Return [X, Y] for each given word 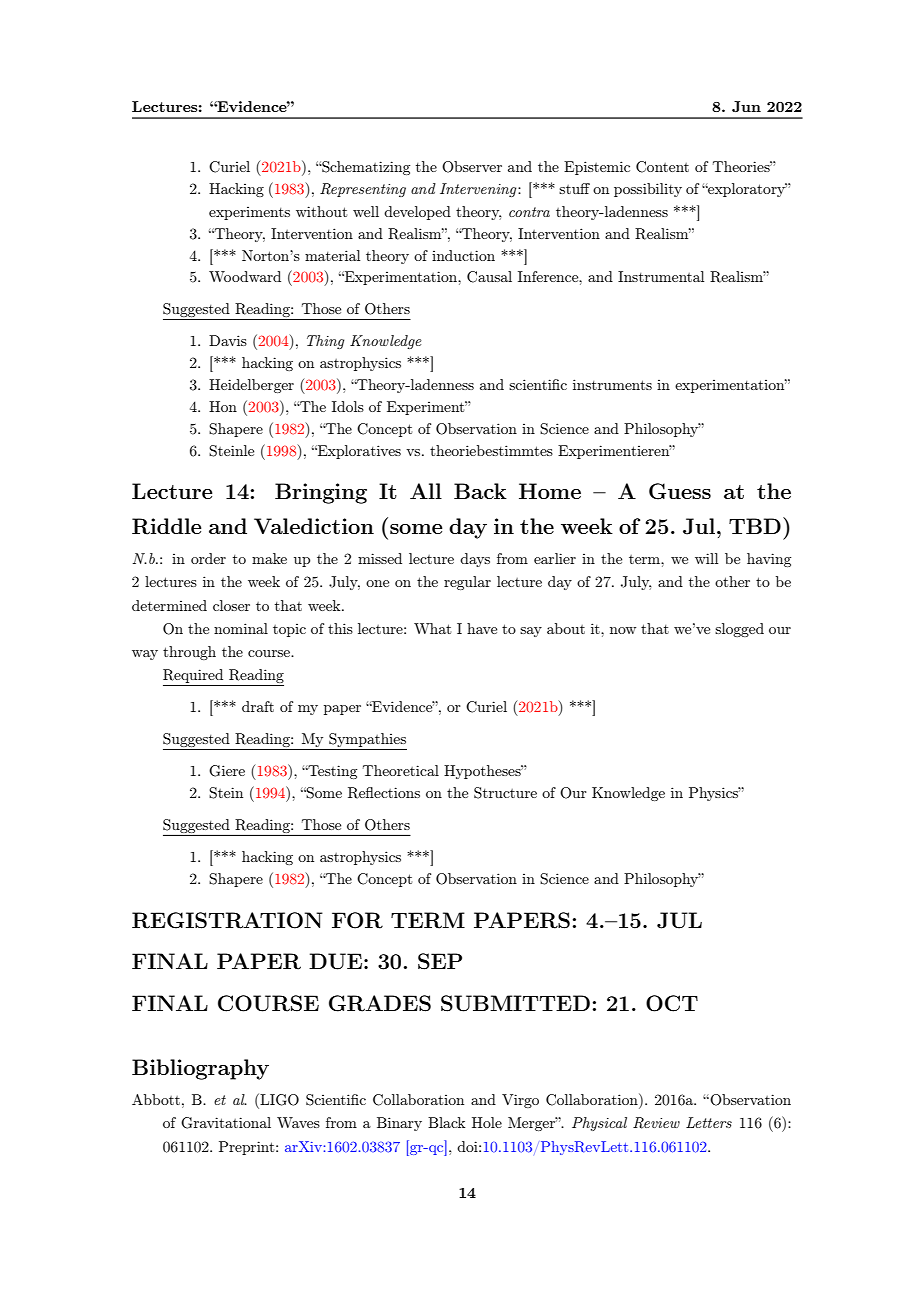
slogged [739, 630]
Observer [472, 167]
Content [662, 167]
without [321, 211]
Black [446, 1122]
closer [231, 605]
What [432, 628]
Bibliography [200, 1069]
